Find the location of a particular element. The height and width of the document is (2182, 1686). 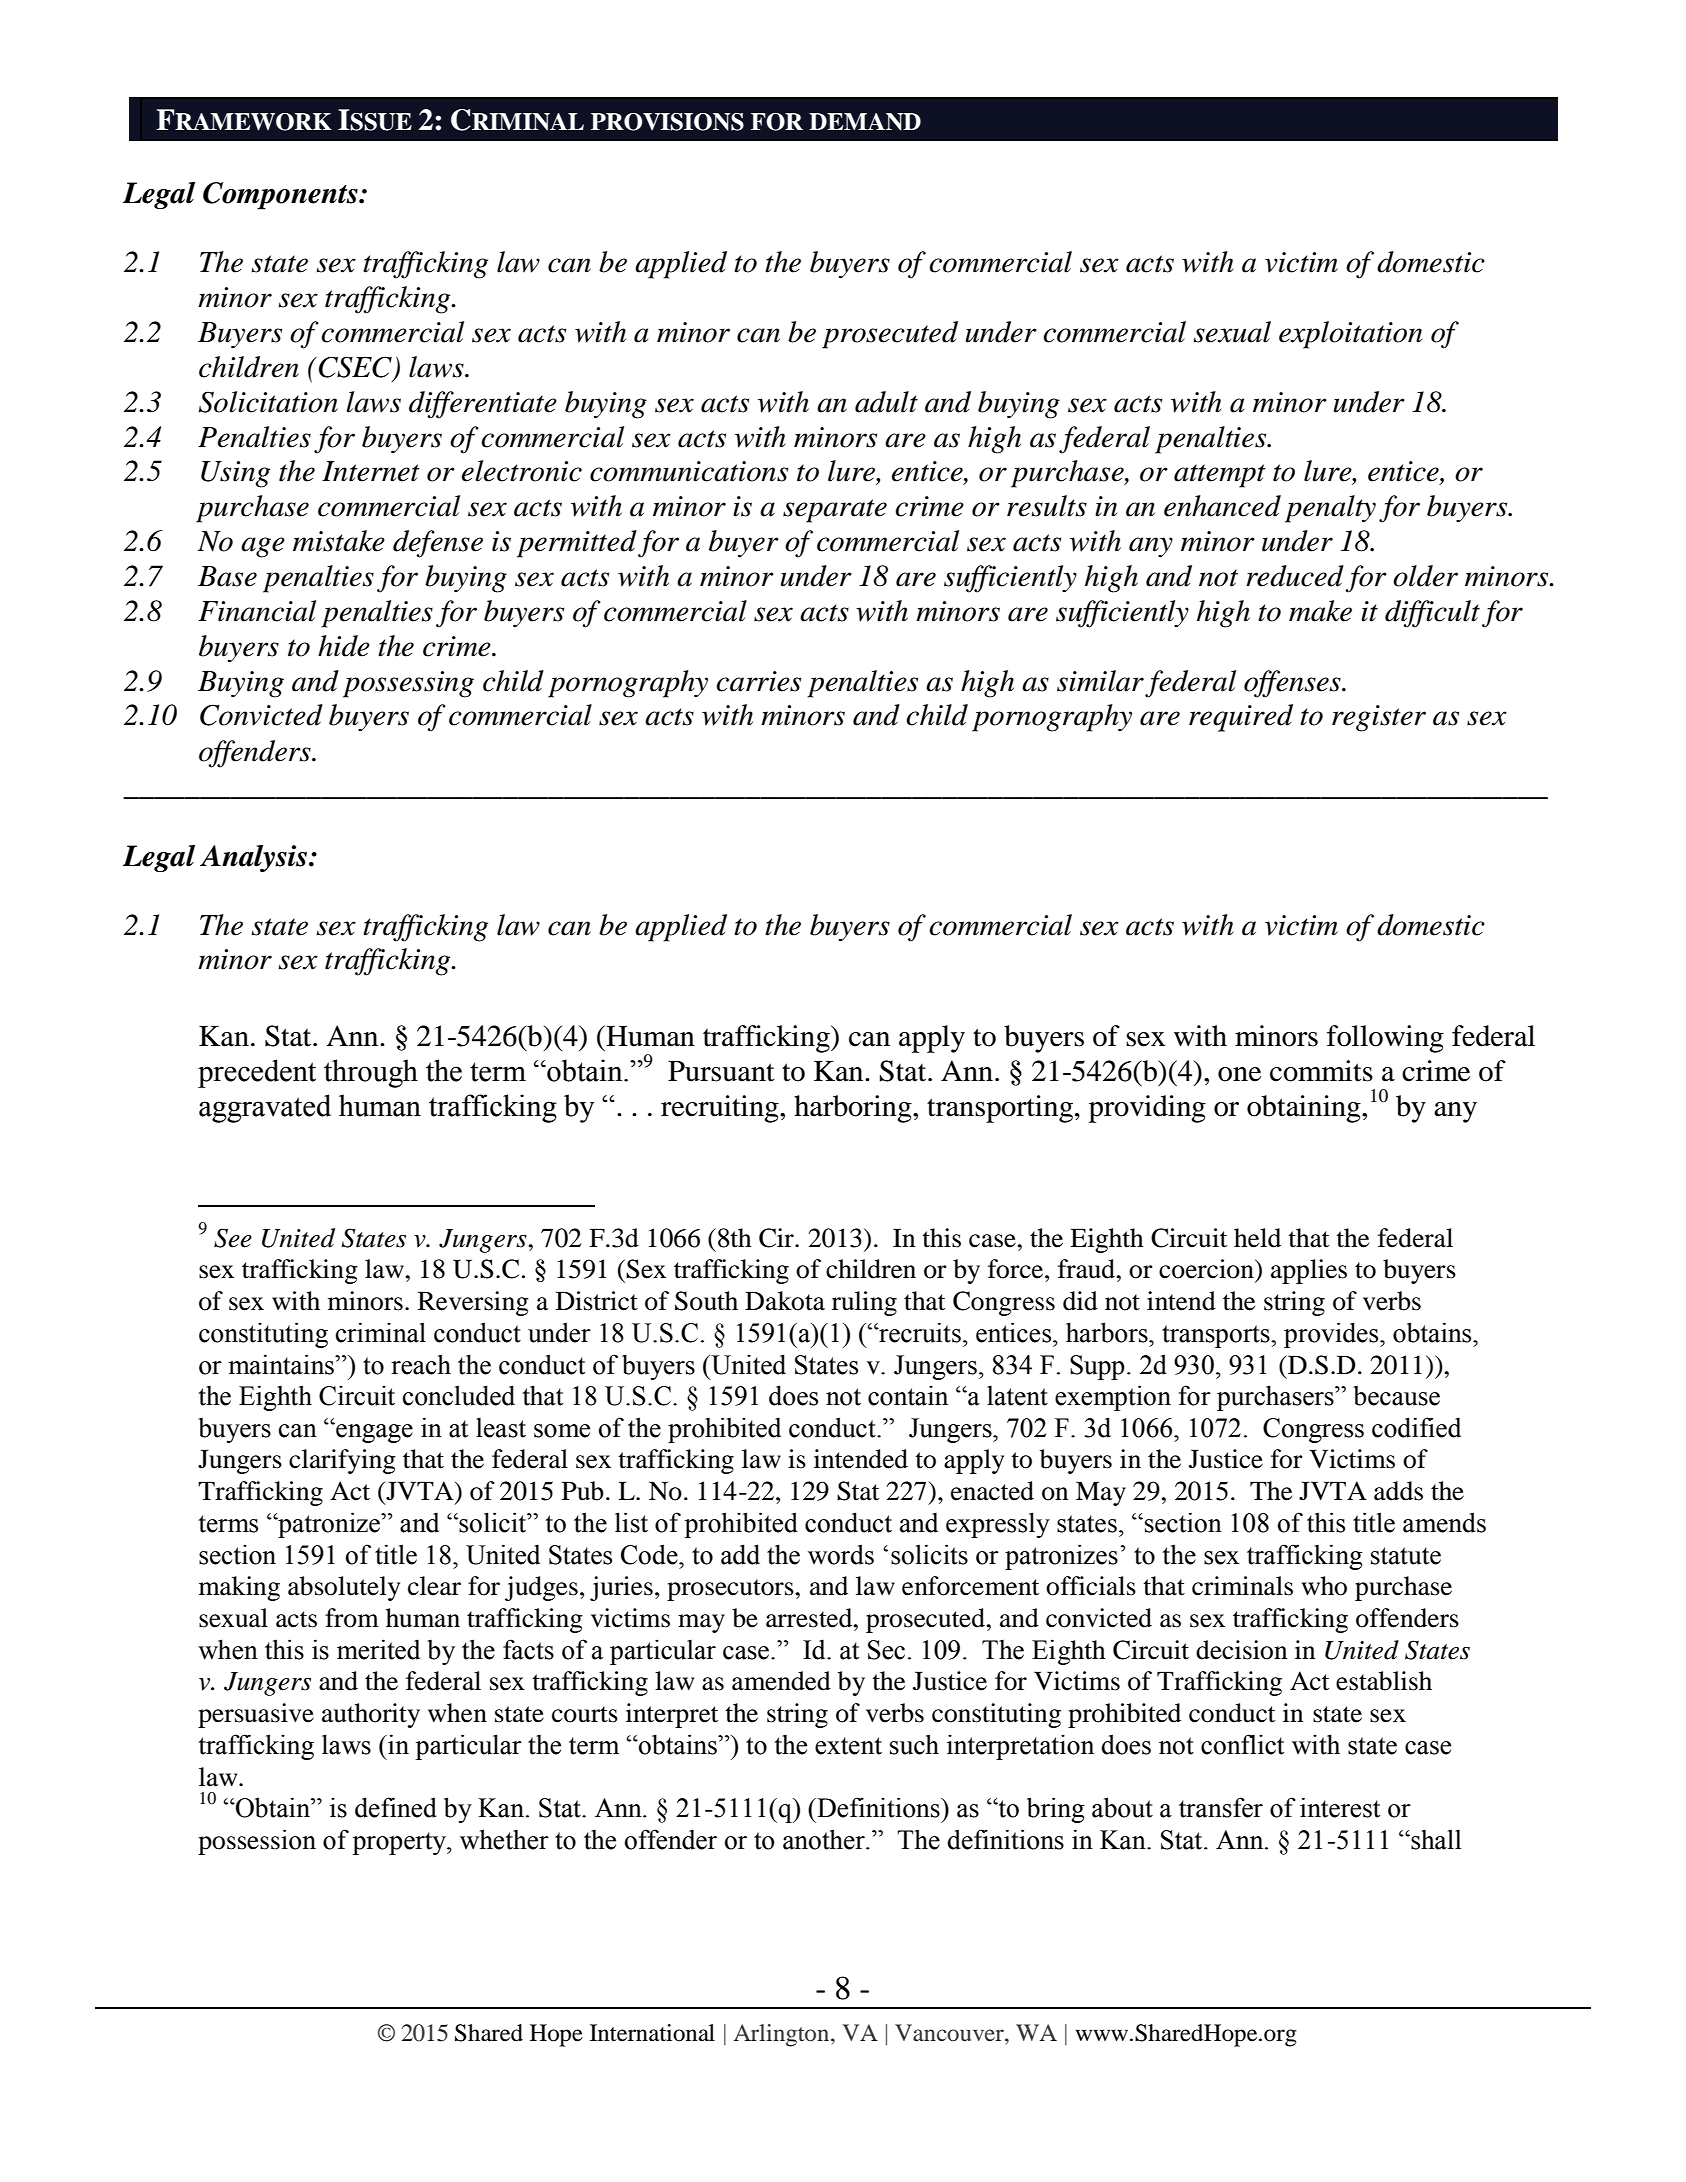

required is located at coordinates (1241, 718).
